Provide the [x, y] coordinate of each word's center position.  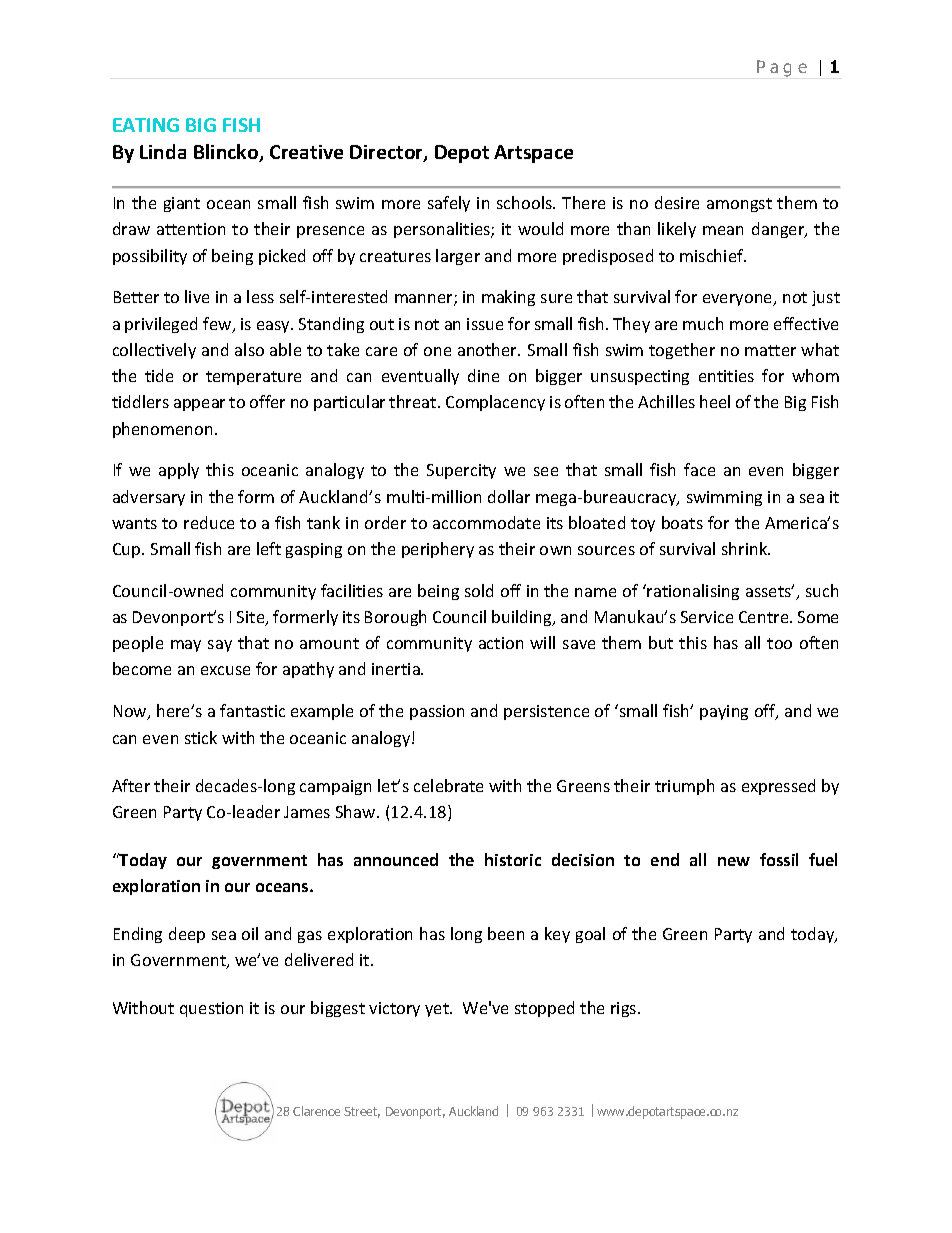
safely [449, 204]
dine [483, 375]
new [734, 861]
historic [513, 859]
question [211, 1009]
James [307, 812]
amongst [739, 205]
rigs [625, 1009]
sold [479, 590]
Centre [765, 617]
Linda [163, 151]
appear [199, 405]
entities [726, 376]
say [220, 646]
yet [438, 1010]
